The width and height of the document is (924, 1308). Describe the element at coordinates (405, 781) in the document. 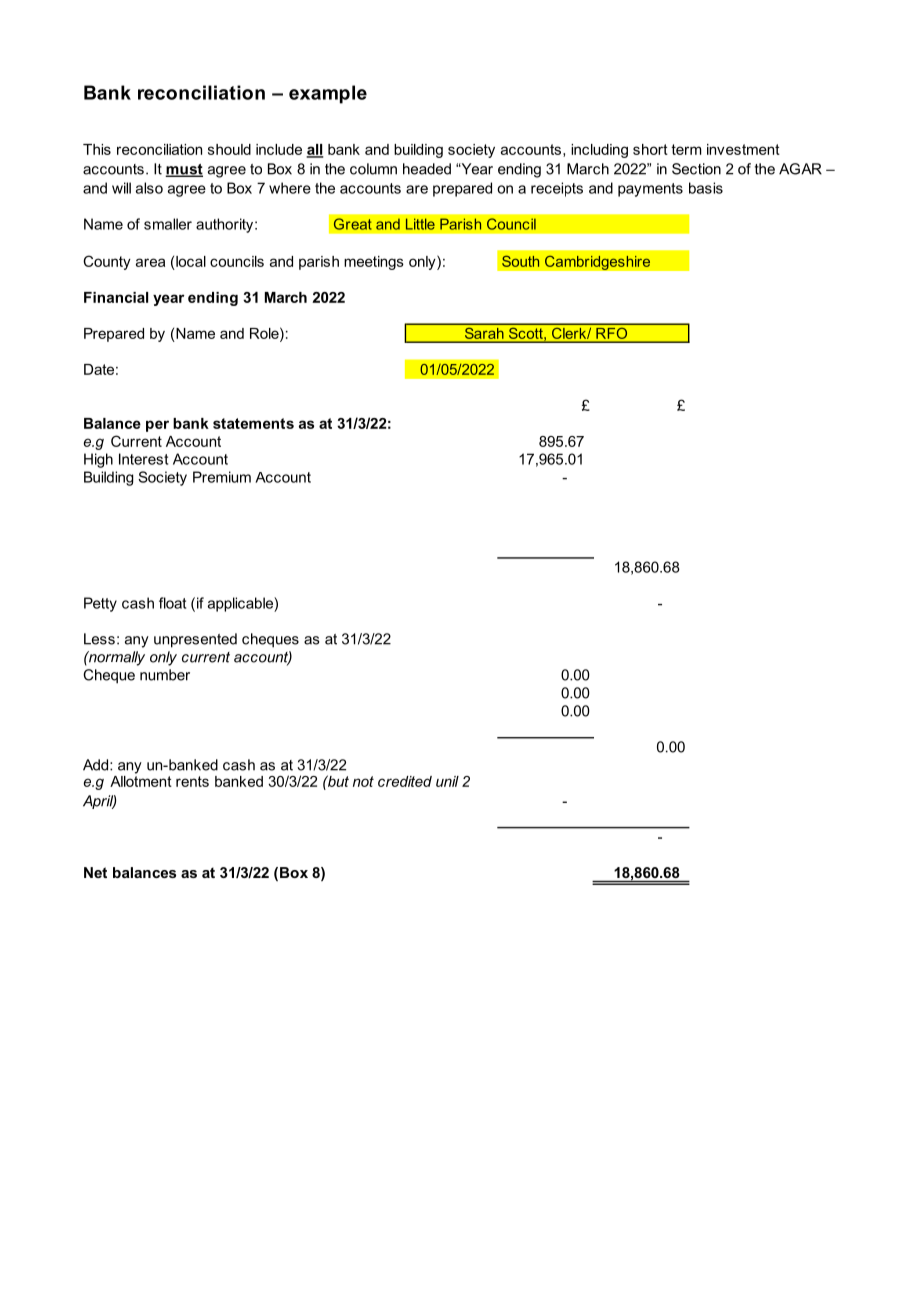

I see `credited` at that location.
